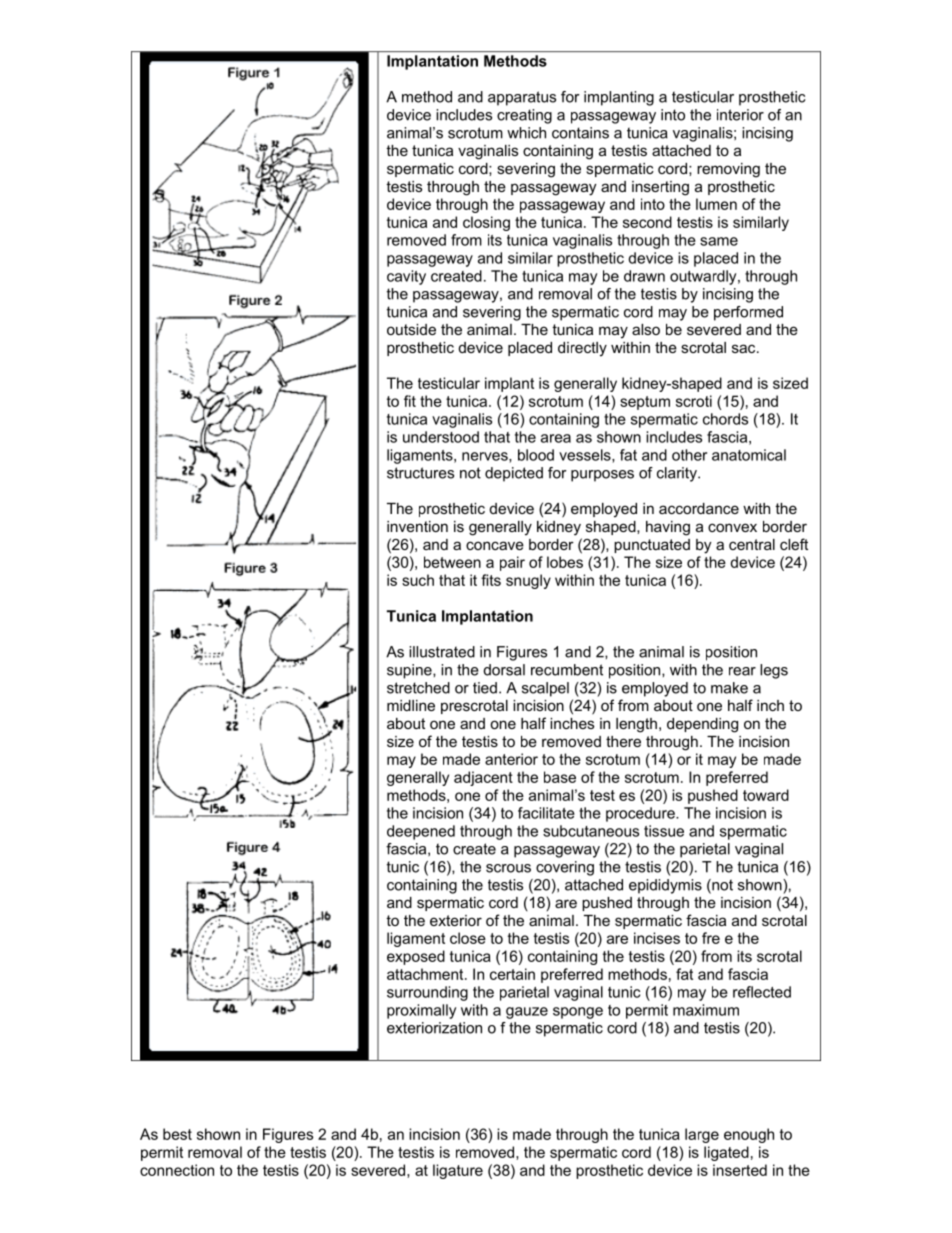  I want to click on sac, so click(745, 348).
